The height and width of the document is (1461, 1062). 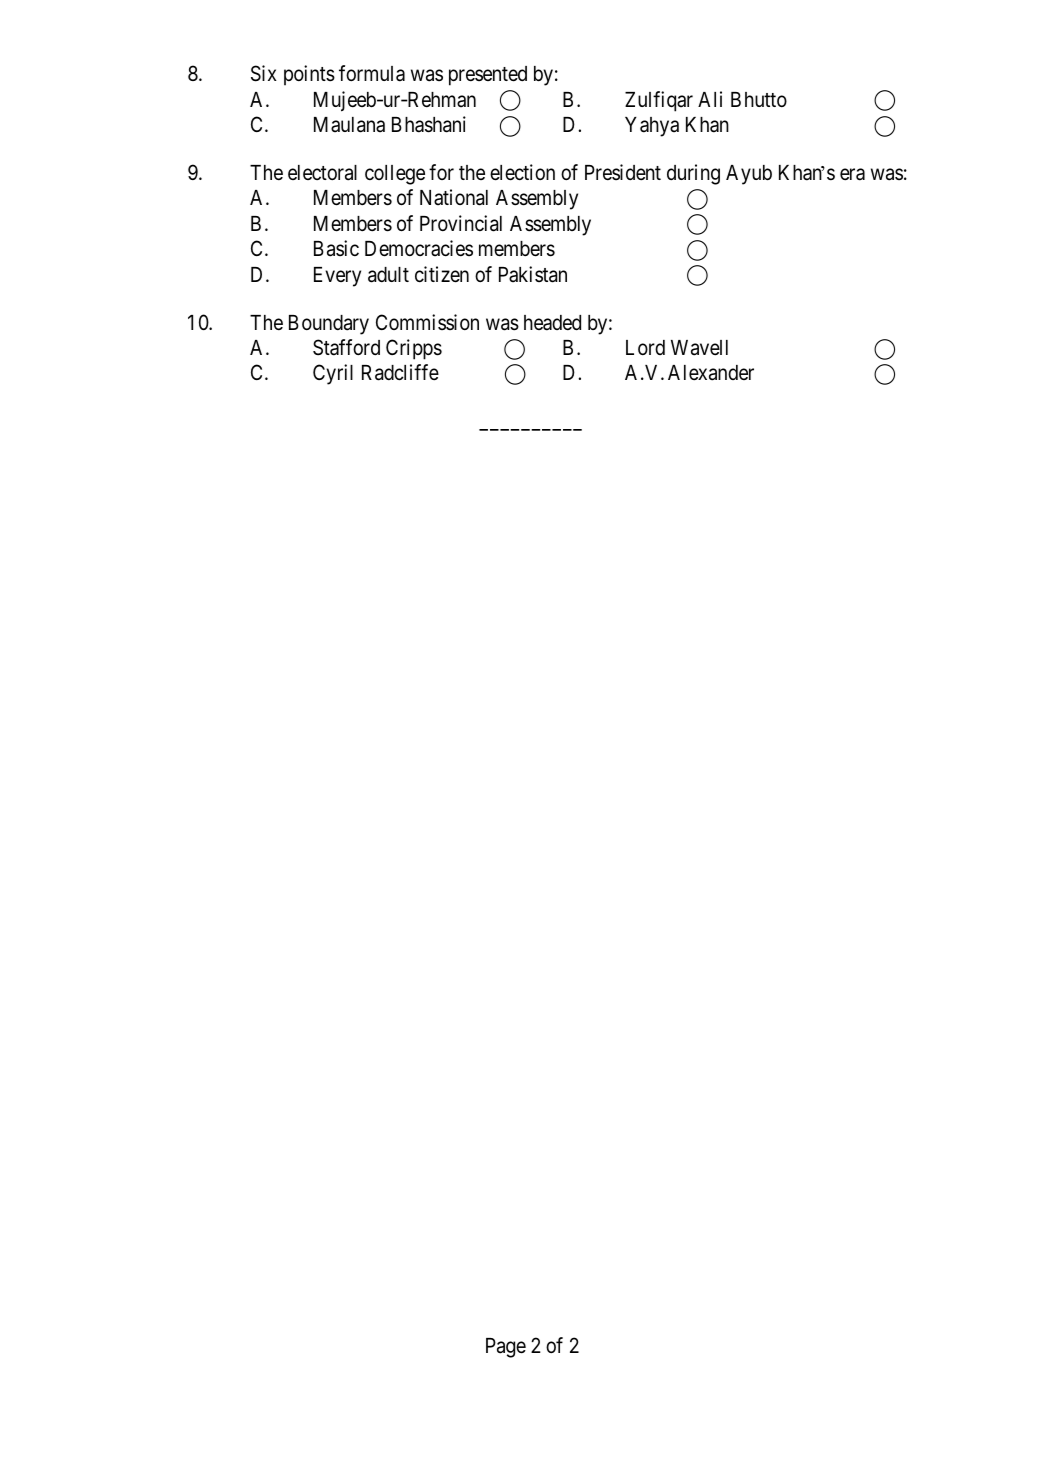 I want to click on Alexander, so click(x=711, y=373).
